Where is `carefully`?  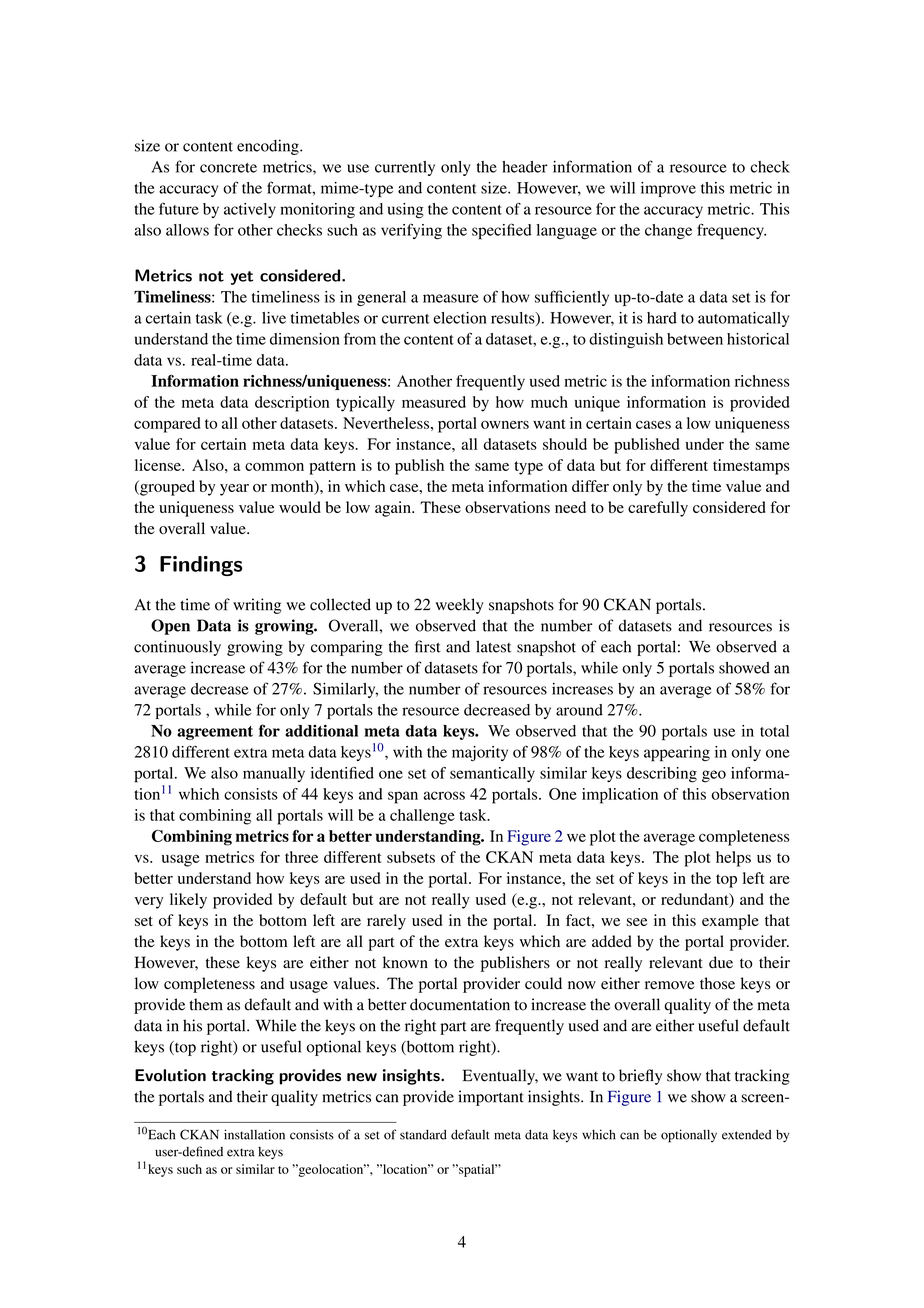 carefully is located at coordinates (658, 509).
